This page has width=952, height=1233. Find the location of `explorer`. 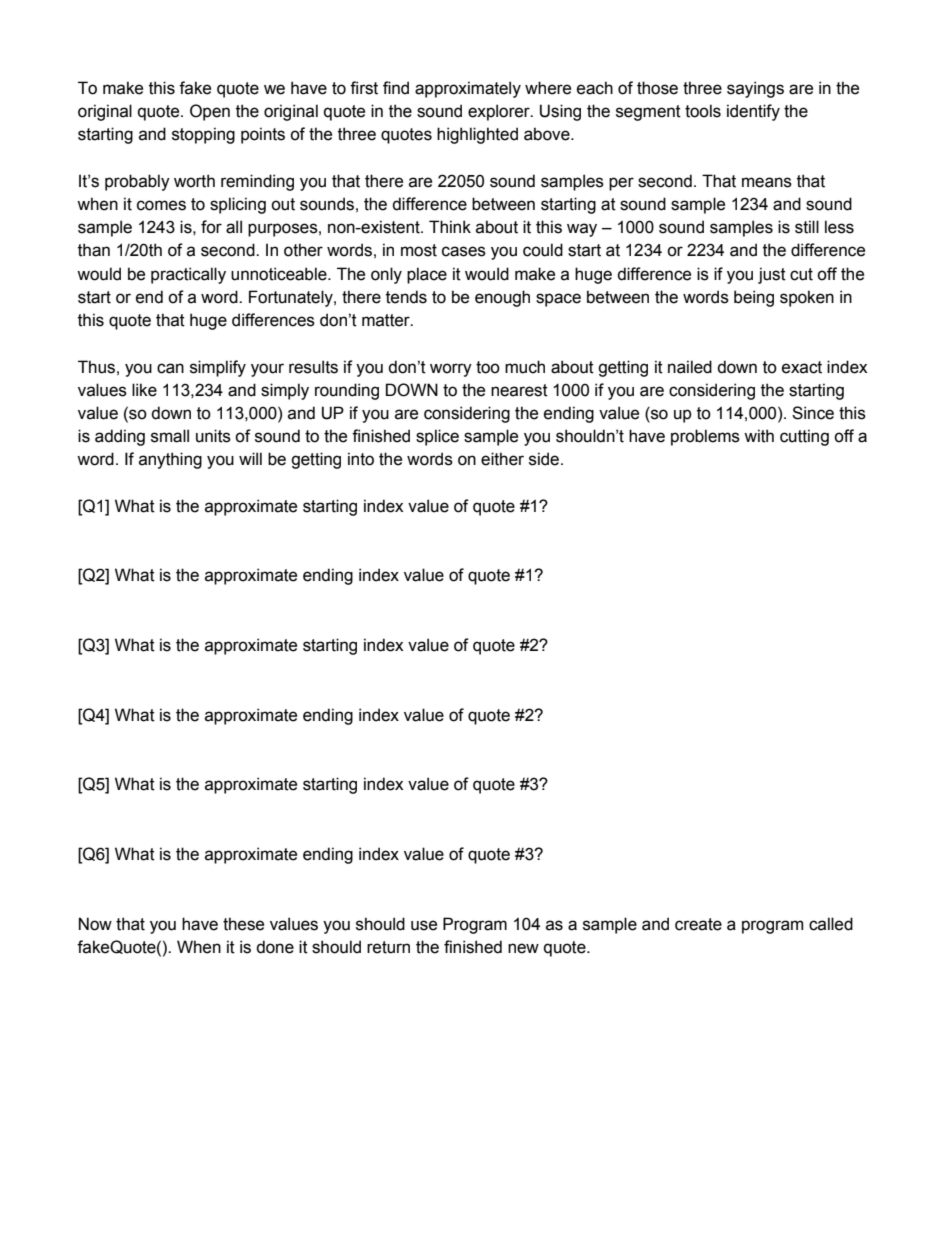

explorer is located at coordinates (500, 112).
